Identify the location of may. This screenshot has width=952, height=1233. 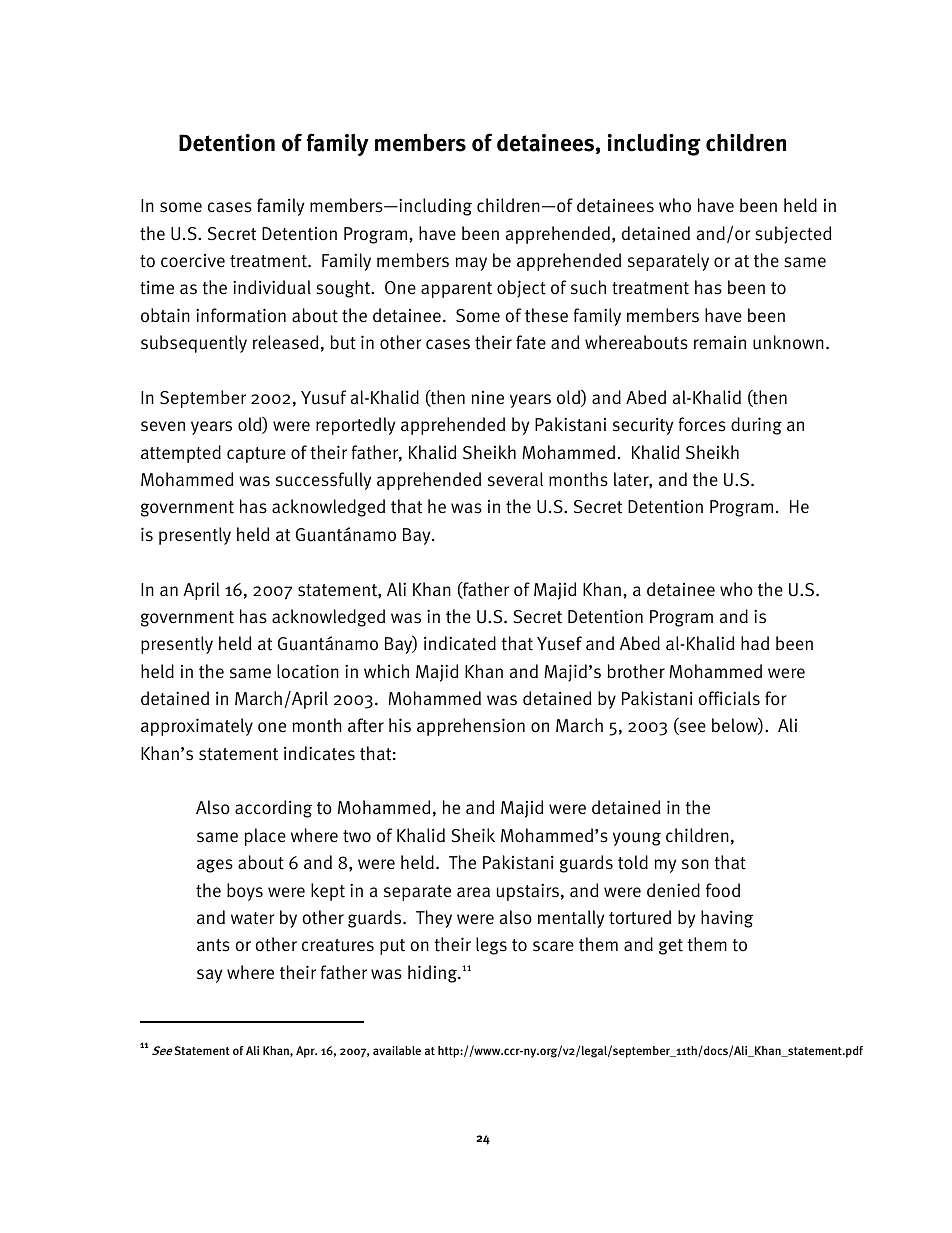
(471, 264).
